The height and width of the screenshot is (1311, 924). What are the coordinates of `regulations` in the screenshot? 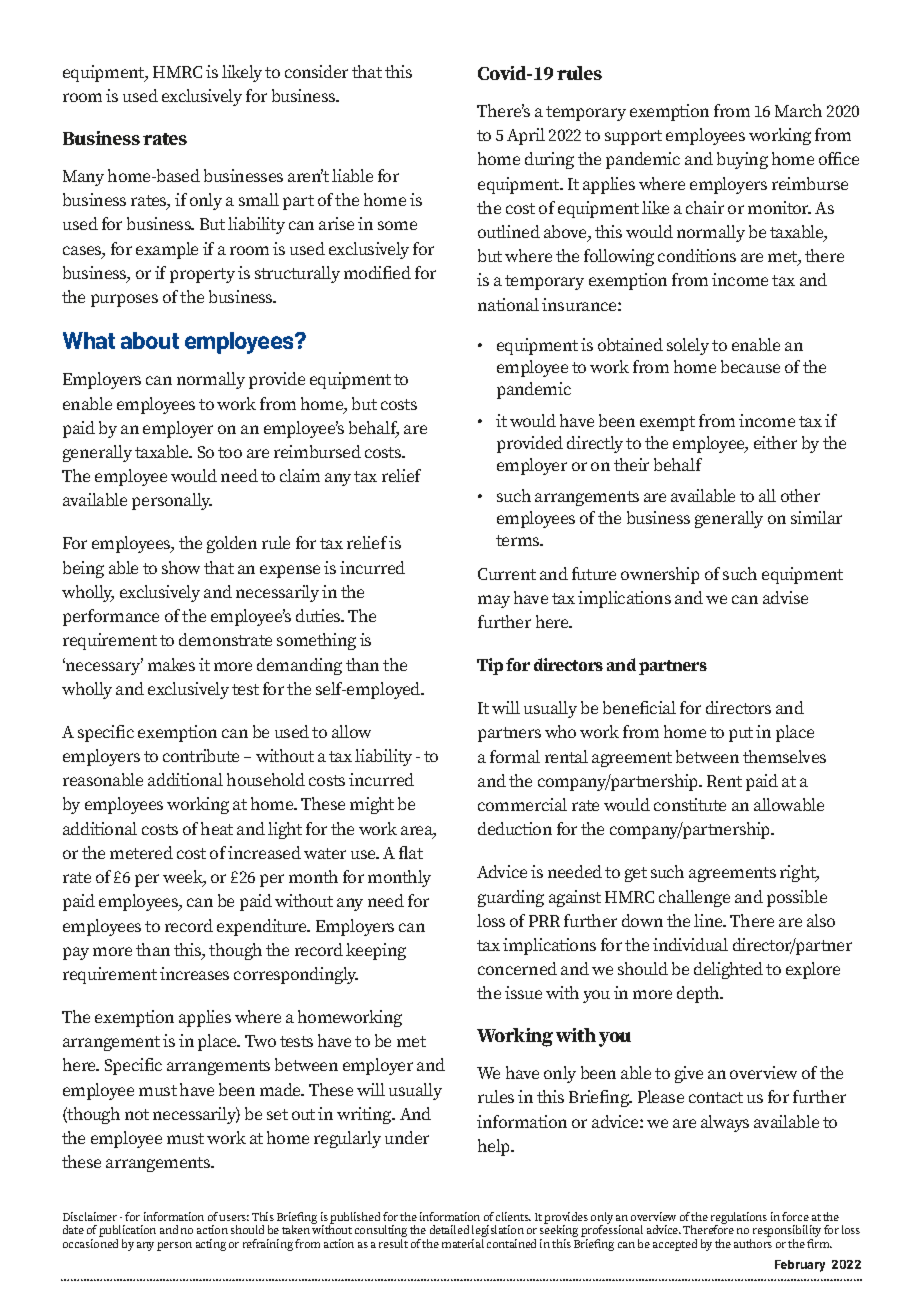 It's located at (739, 1219).
